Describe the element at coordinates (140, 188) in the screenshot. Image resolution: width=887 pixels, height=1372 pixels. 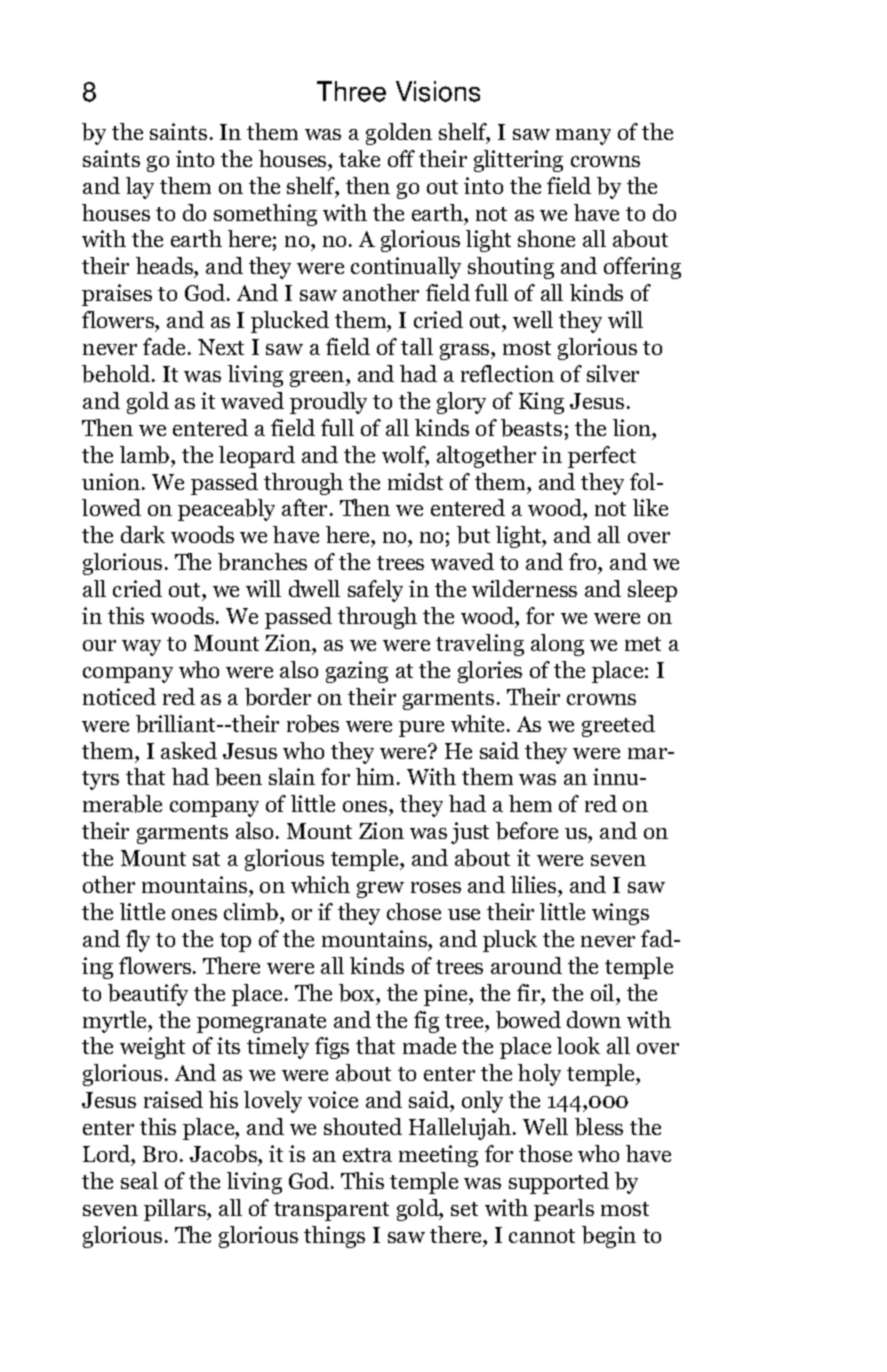
I see `lay` at that location.
